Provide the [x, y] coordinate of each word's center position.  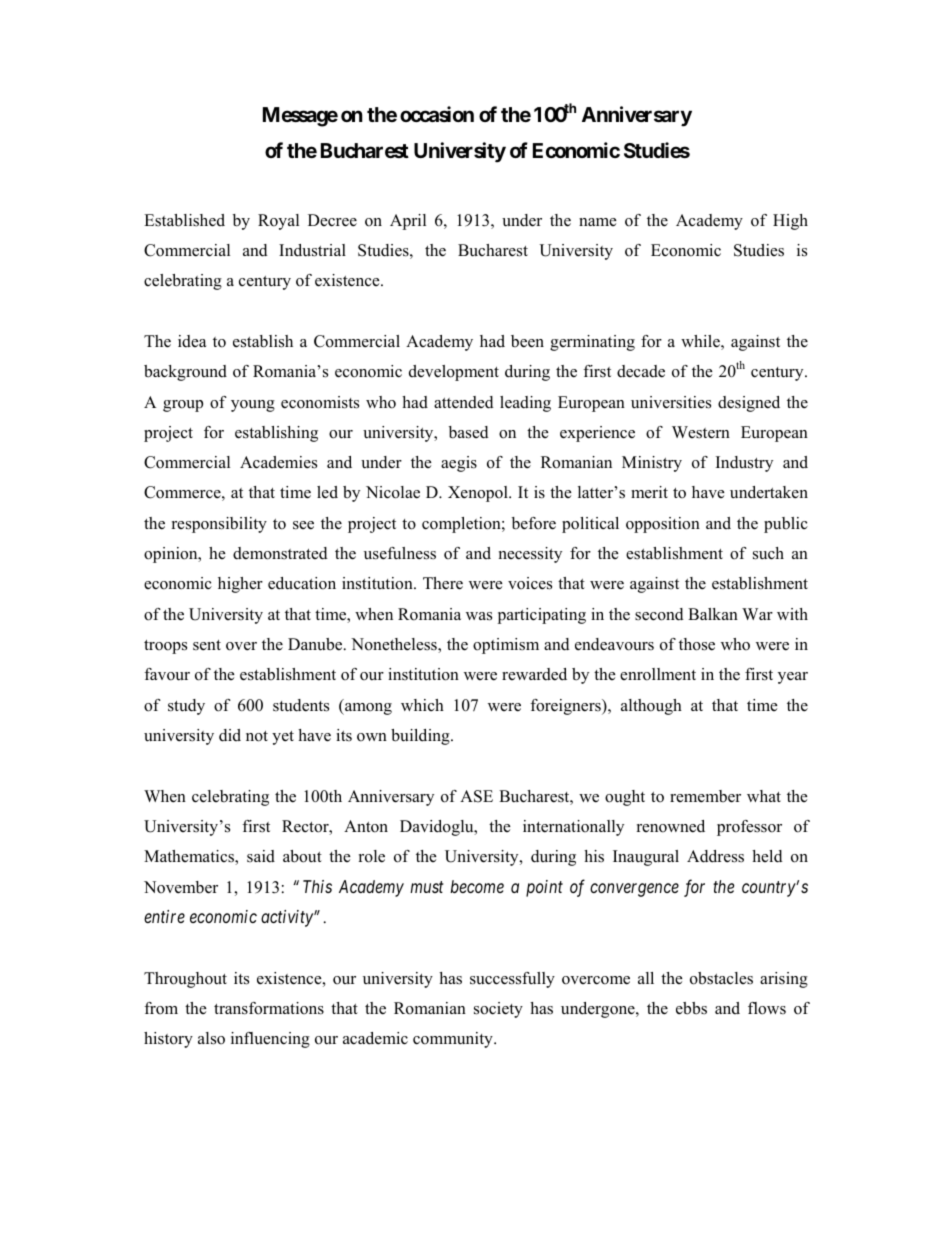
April [408, 222]
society [498, 1010]
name [598, 222]
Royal [278, 222]
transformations [269, 1008]
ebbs [691, 1008]
